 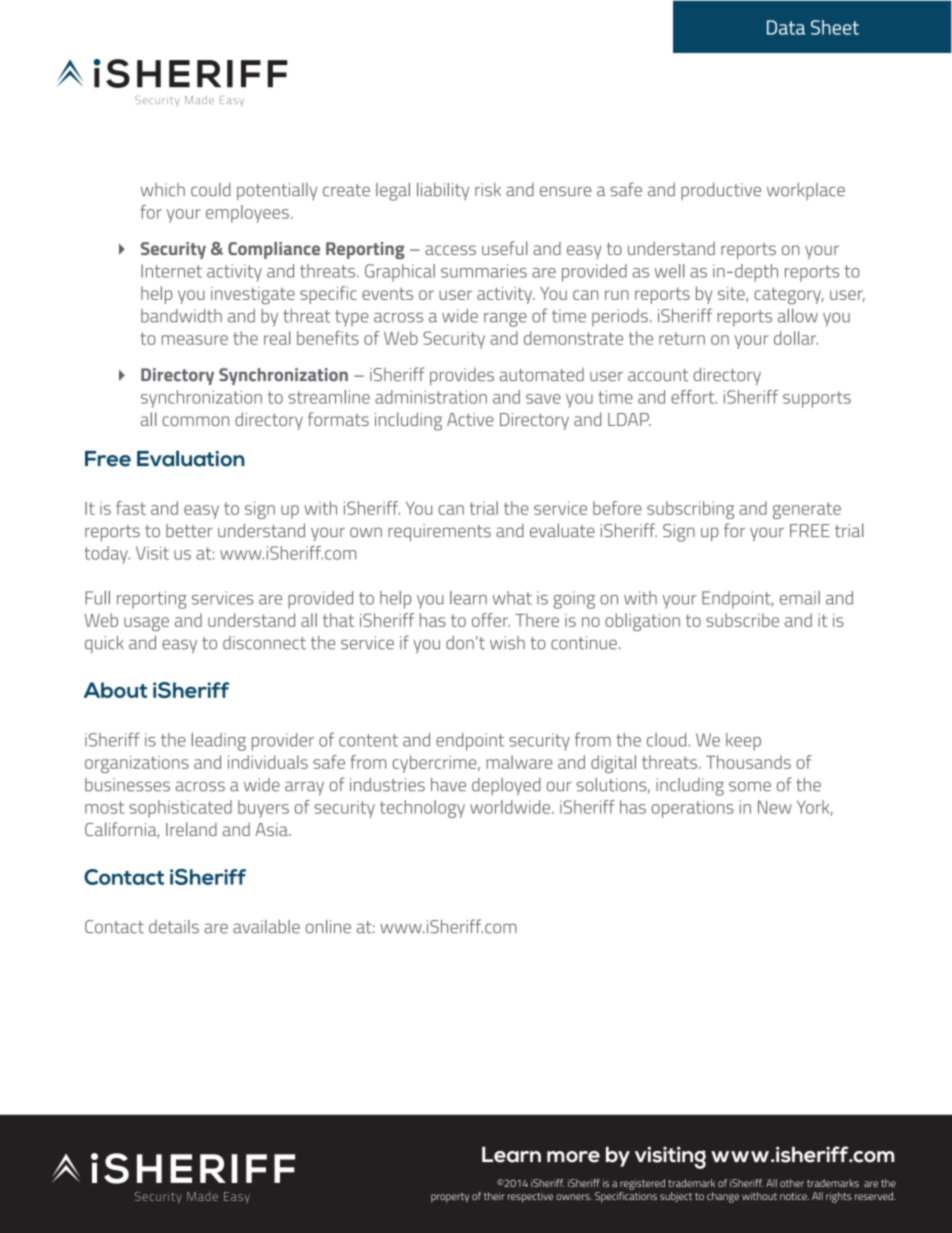 I want to click on could, so click(x=210, y=190).
